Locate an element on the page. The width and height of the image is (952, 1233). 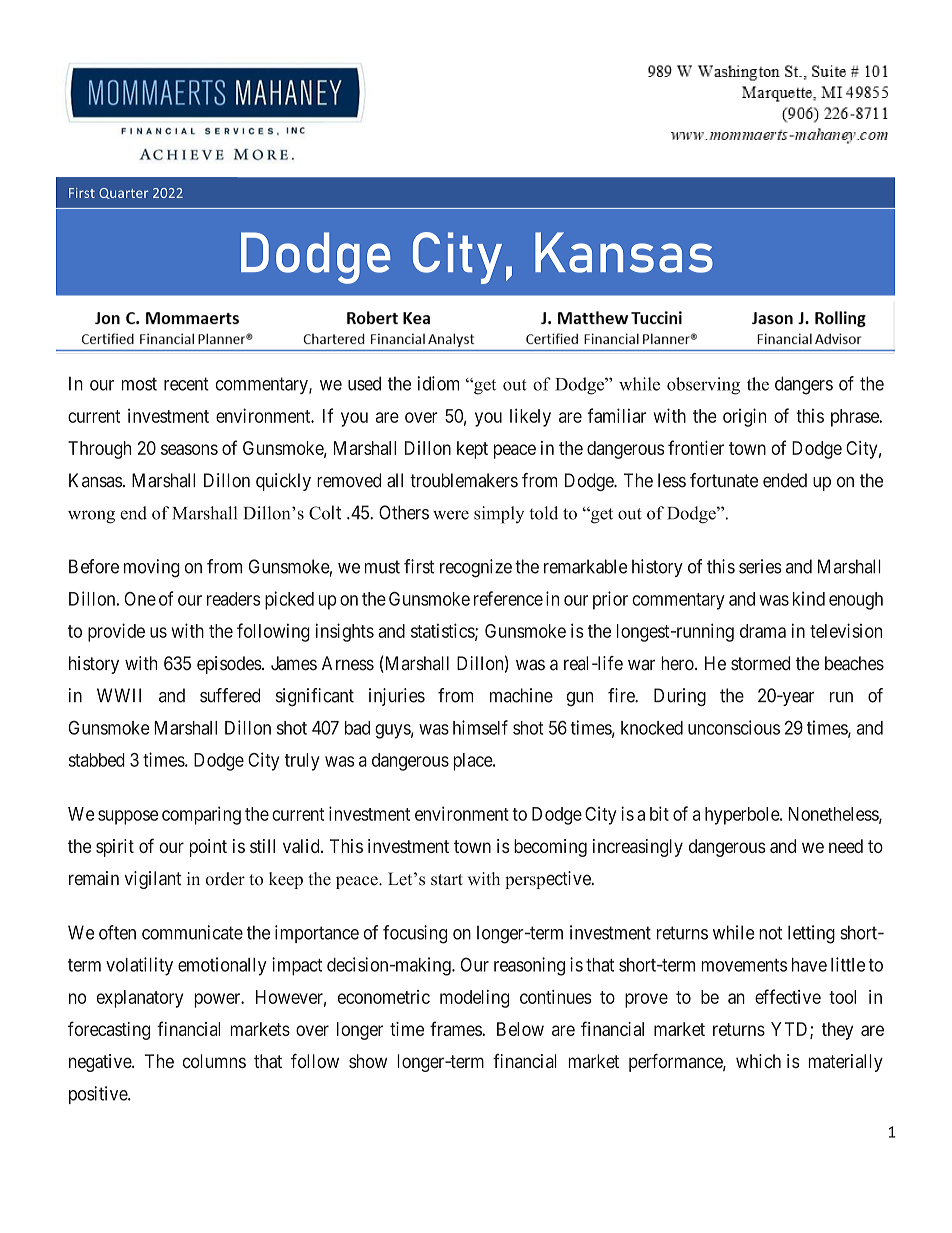
seasons is located at coordinates (189, 449).
